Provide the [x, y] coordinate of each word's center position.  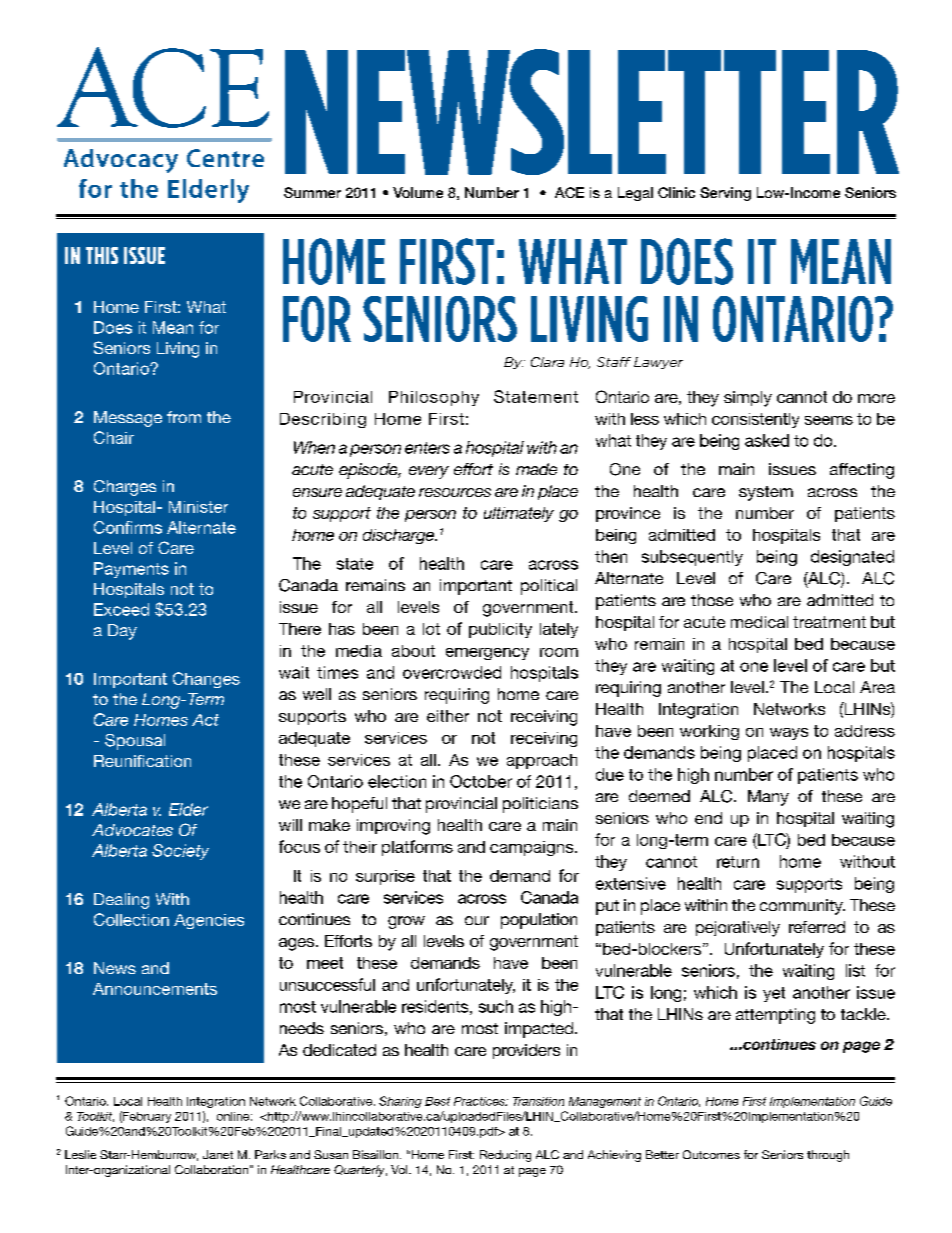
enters [427, 448]
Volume [418, 192]
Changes [206, 680]
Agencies [209, 921]
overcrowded [452, 672]
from [184, 417]
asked [767, 440]
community [802, 907]
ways [789, 734]
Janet [218, 1154]
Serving [725, 194]
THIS [102, 255]
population [539, 921]
